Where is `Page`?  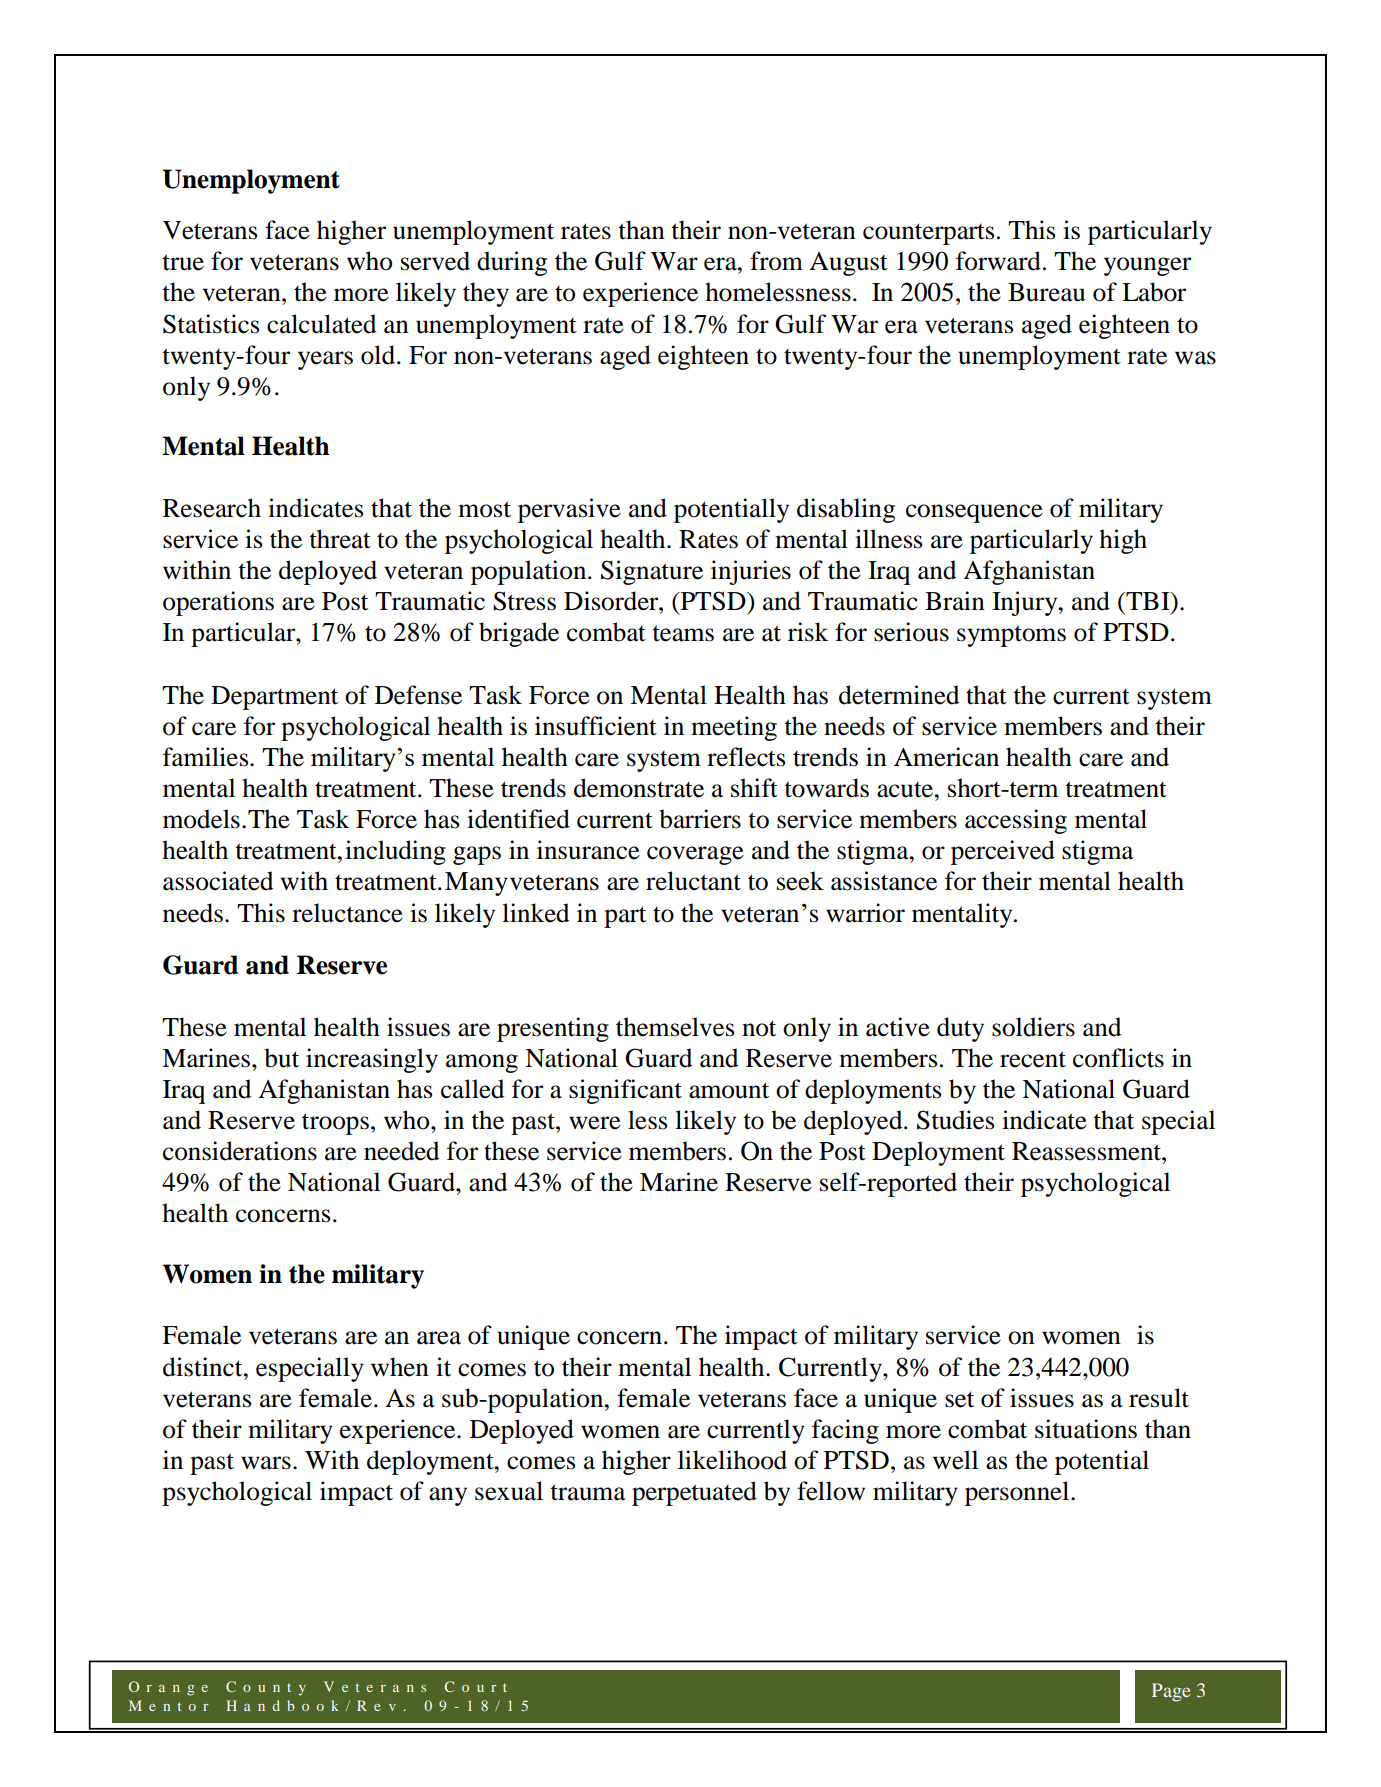
Page is located at coordinates (1171, 1692).
